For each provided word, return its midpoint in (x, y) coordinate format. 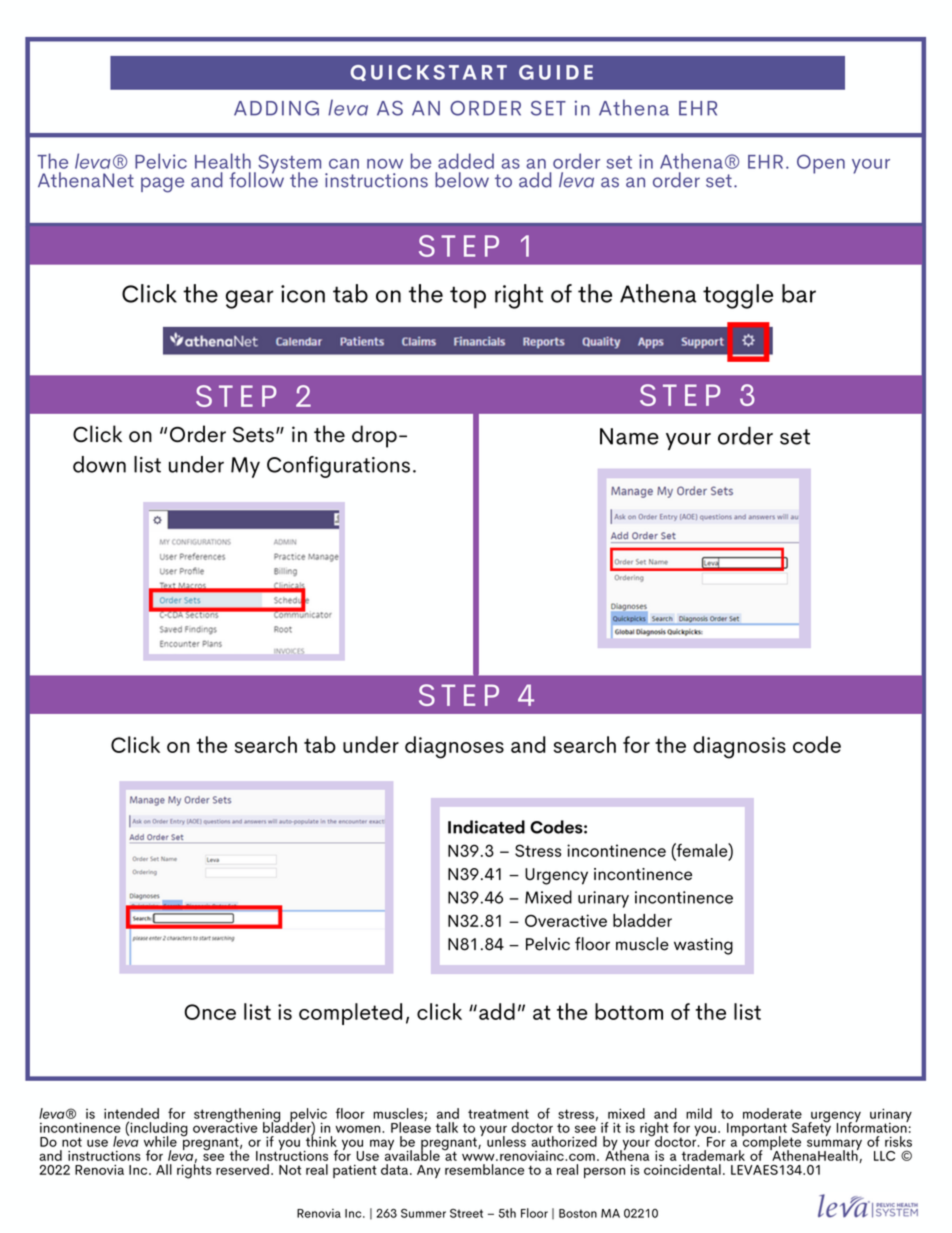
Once (210, 1012)
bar (799, 293)
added (466, 161)
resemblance (484, 1169)
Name (629, 436)
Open (821, 164)
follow (256, 179)
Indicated (486, 827)
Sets (253, 435)
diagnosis (739, 747)
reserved (242, 1169)
